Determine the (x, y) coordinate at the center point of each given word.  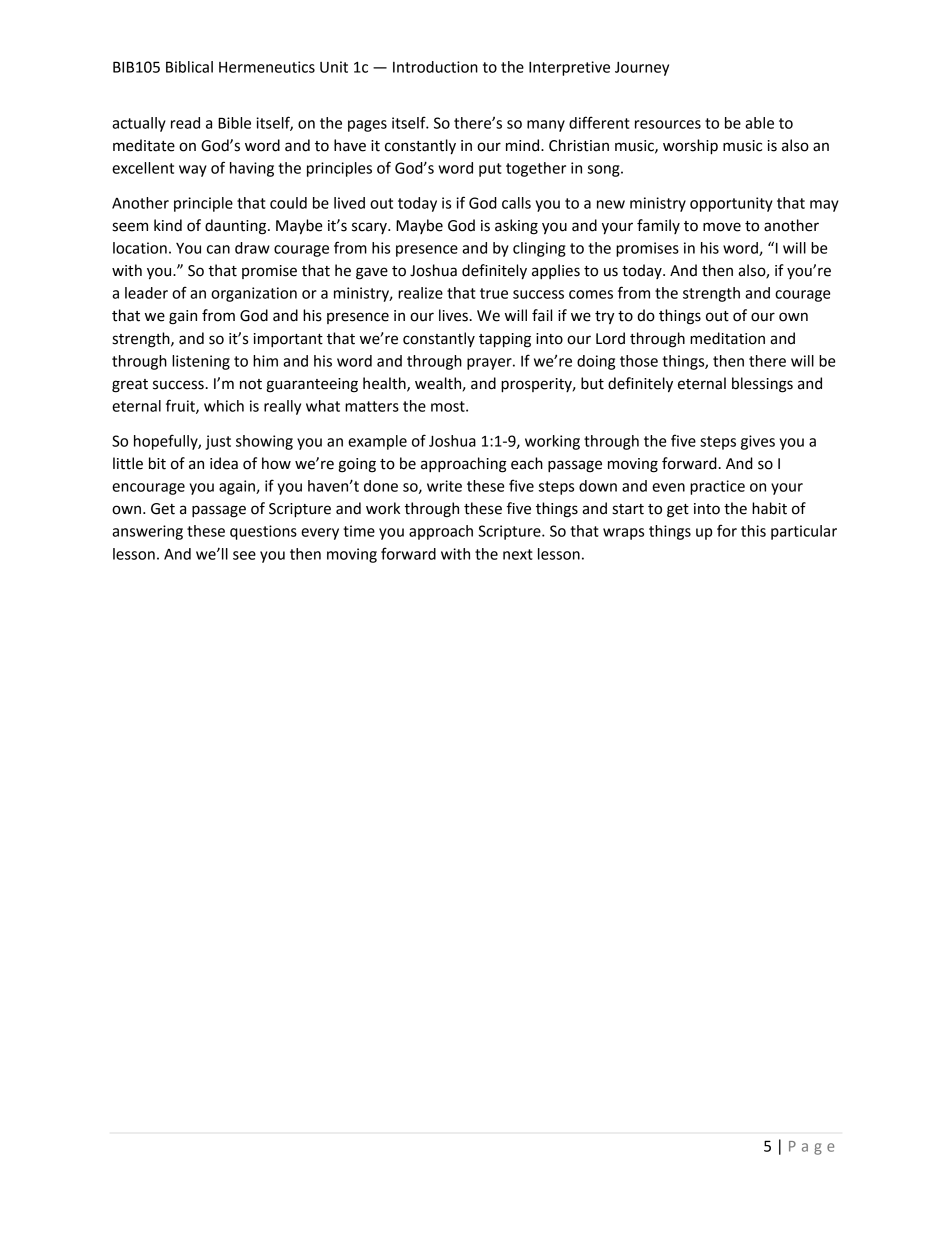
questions (263, 532)
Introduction (435, 67)
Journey (642, 69)
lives (453, 315)
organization (254, 294)
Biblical (189, 67)
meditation (727, 338)
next (518, 554)
